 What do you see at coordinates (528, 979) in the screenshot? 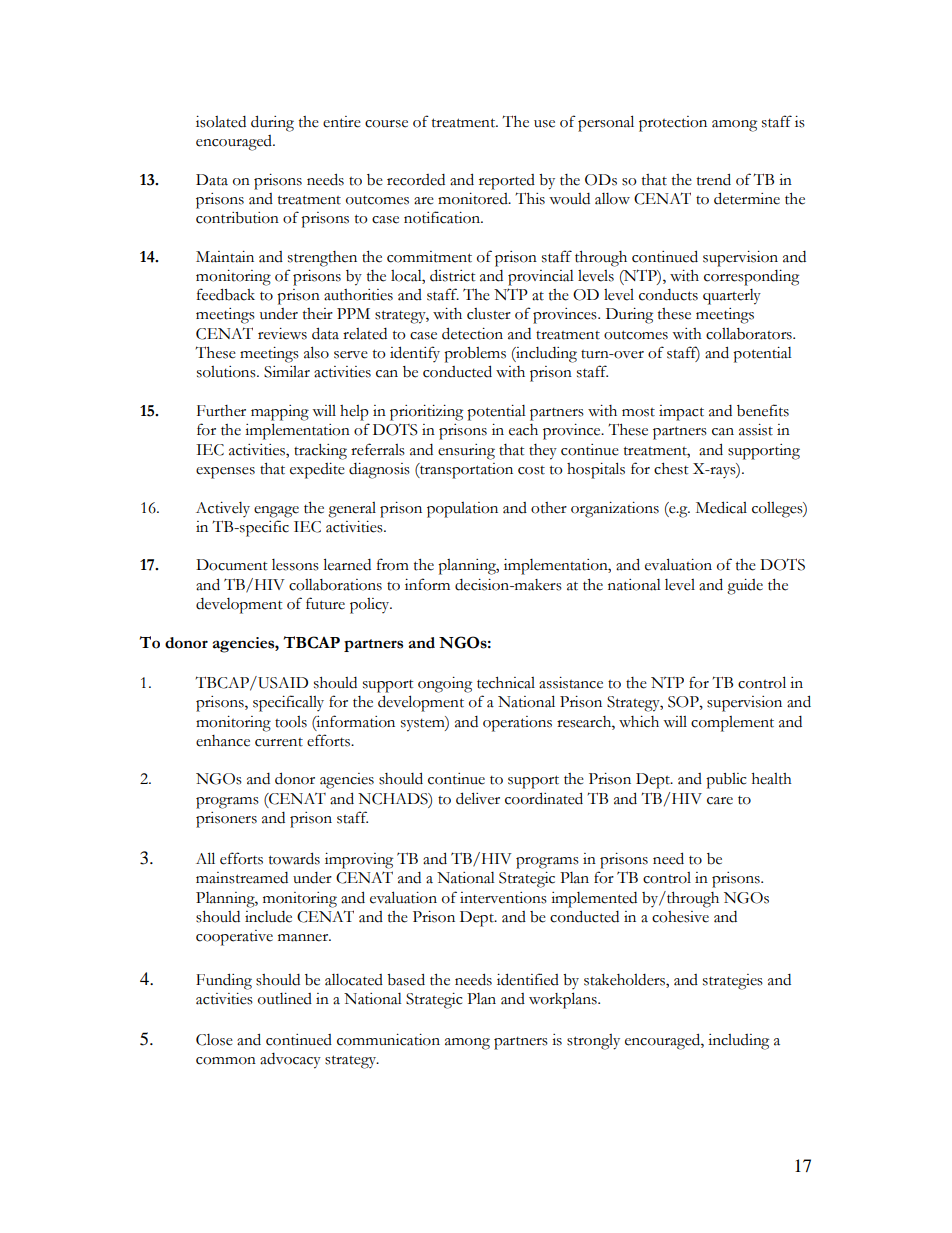
I see `identified` at bounding box center [528, 979].
